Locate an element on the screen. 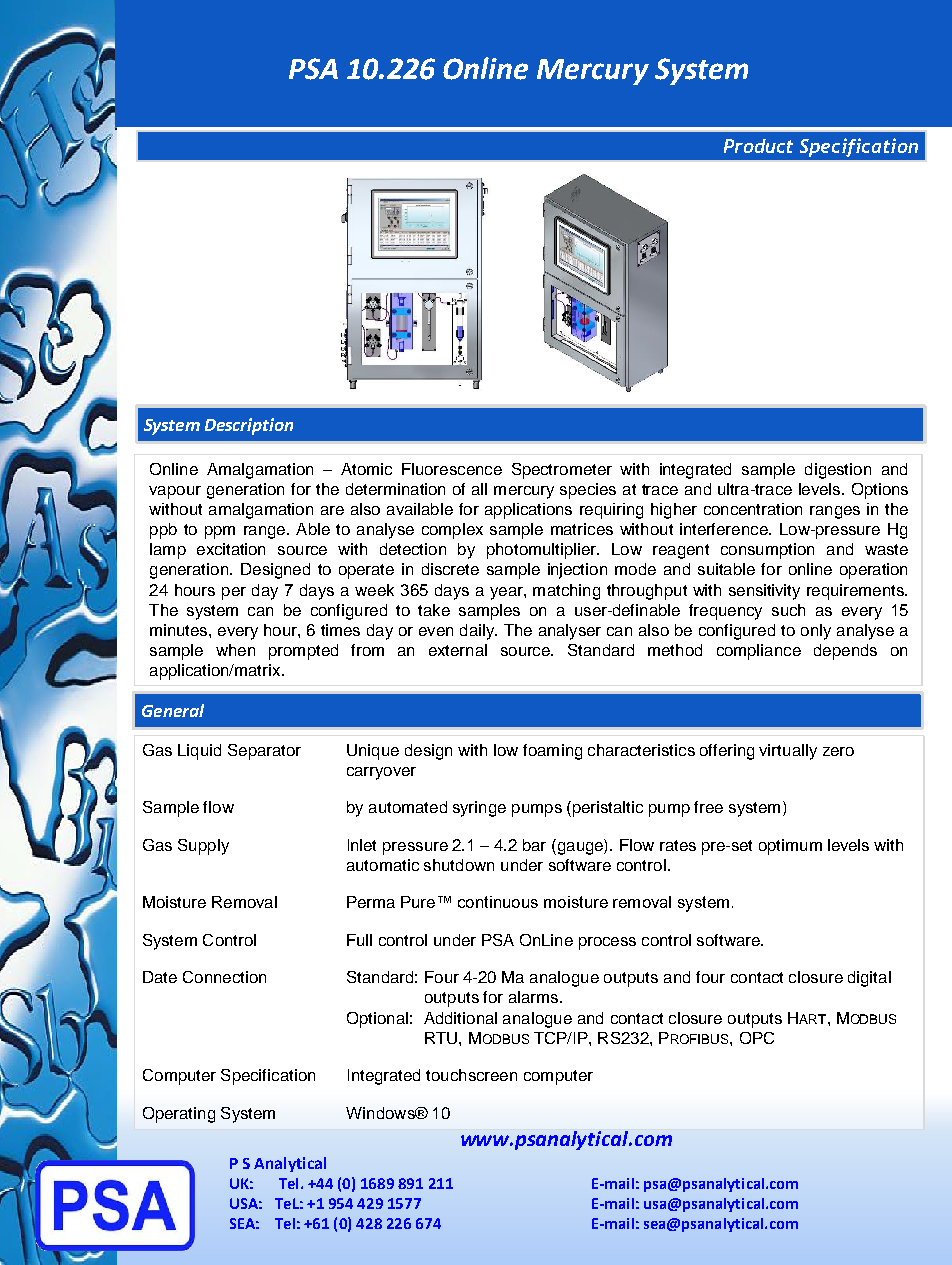  only is located at coordinates (816, 632).
